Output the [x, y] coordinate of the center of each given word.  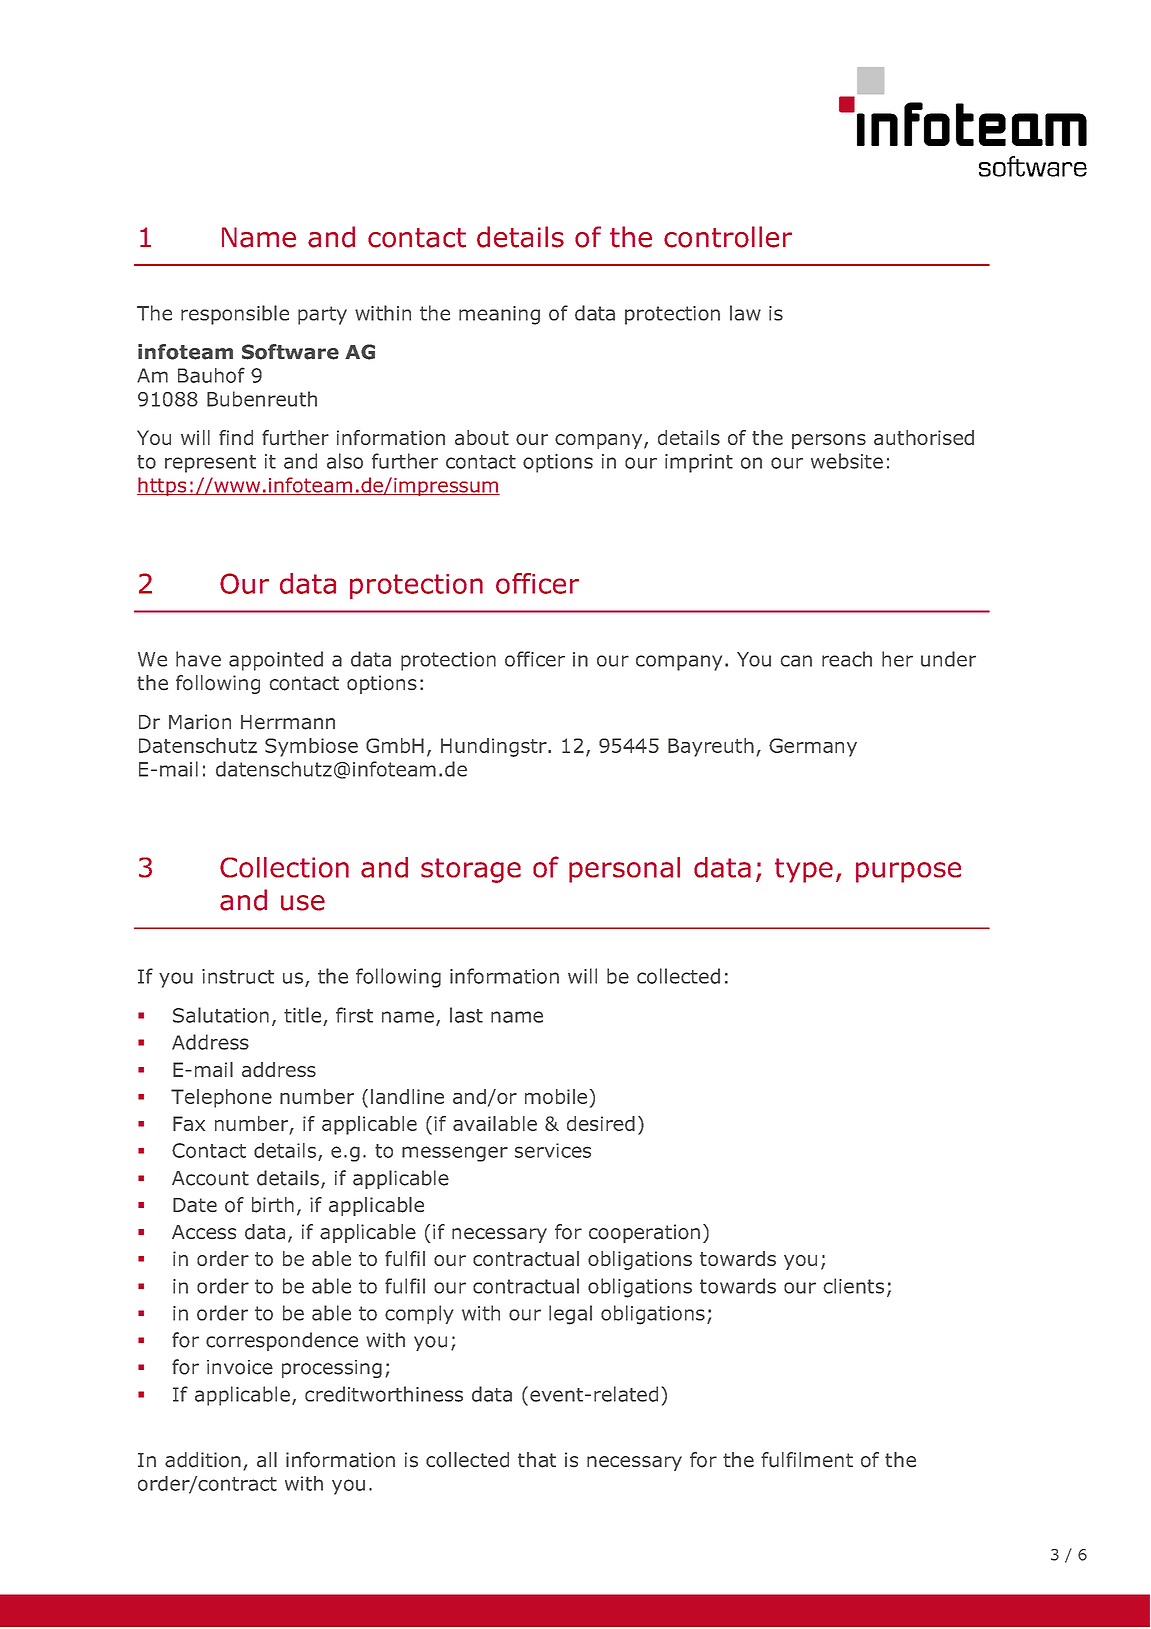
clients [853, 1286]
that [537, 1460]
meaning [499, 315]
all [267, 1460]
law [745, 313]
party [322, 315]
